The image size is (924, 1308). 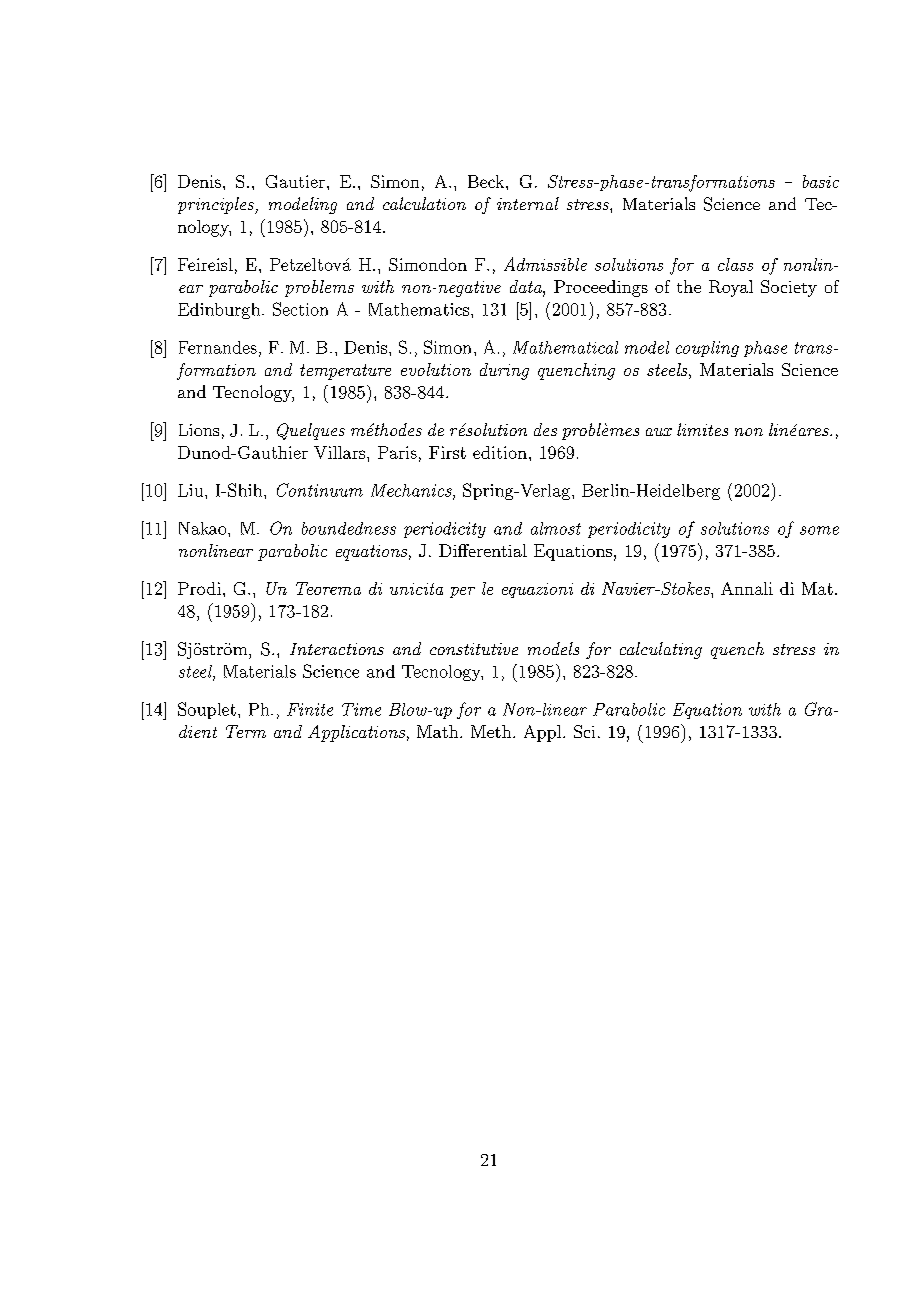 What do you see at coordinates (310, 709) in the screenshot?
I see `Finite` at bounding box center [310, 709].
